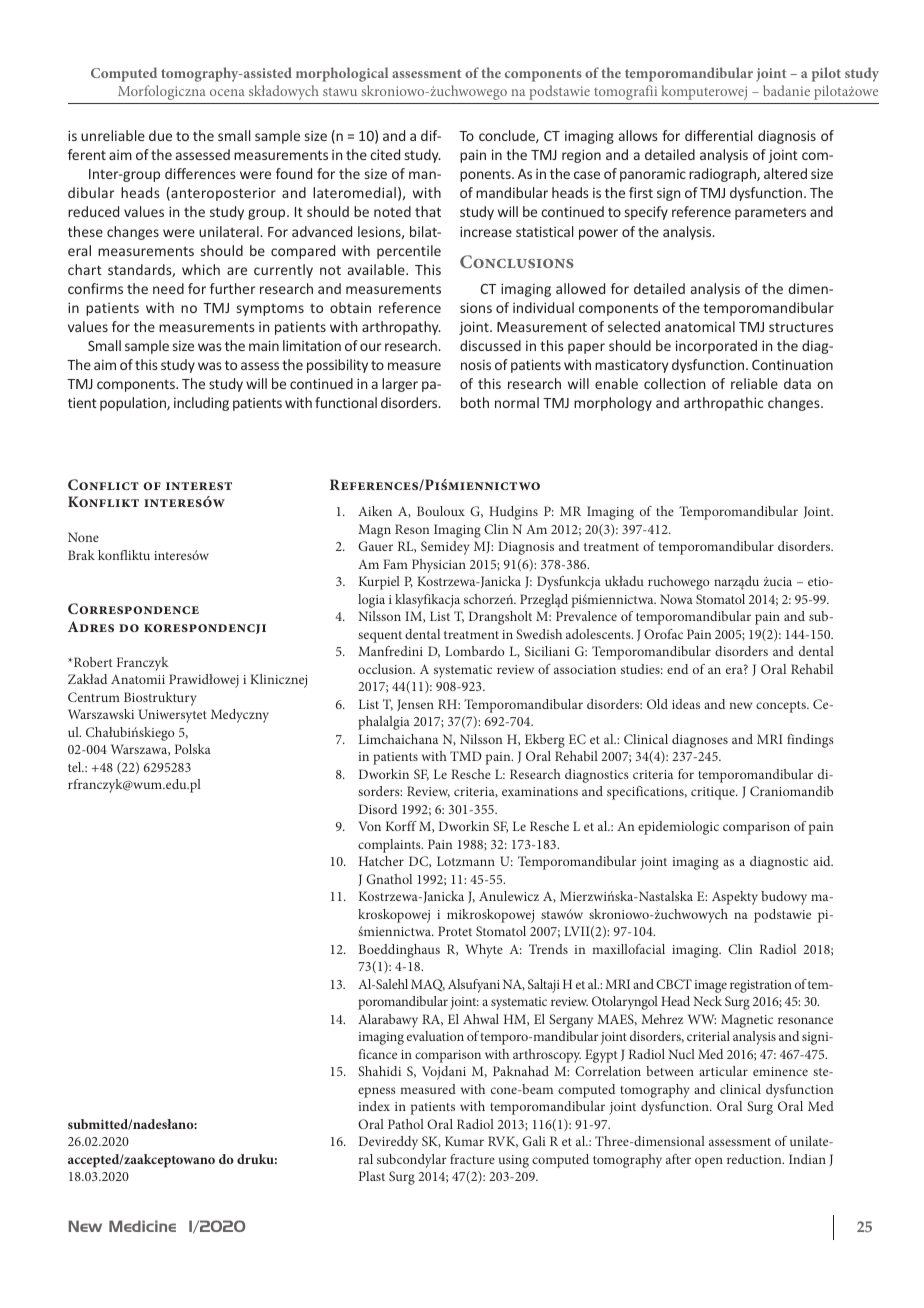  What do you see at coordinates (160, 135) in the screenshot?
I see `due` at bounding box center [160, 135].
